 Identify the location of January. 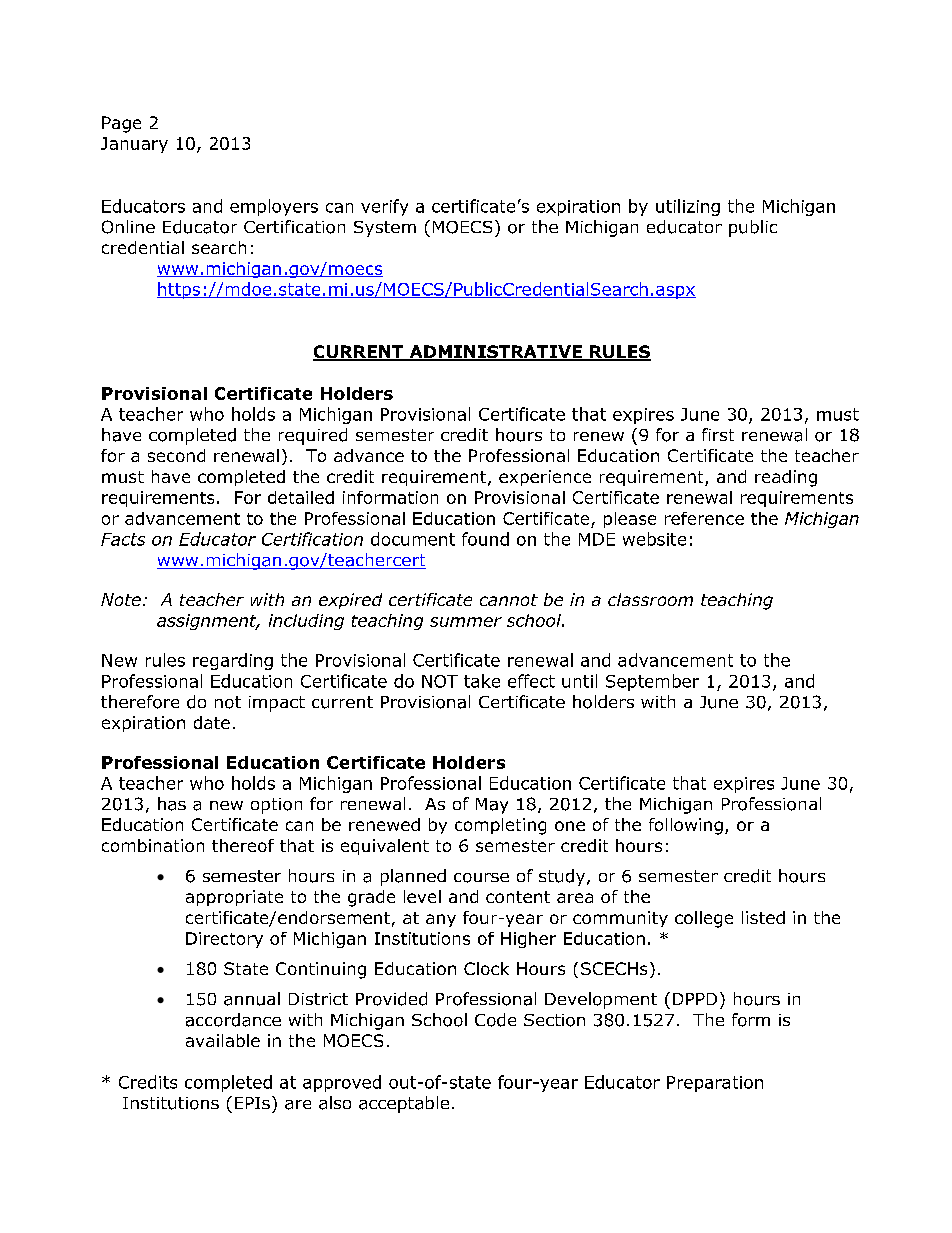
(134, 145).
